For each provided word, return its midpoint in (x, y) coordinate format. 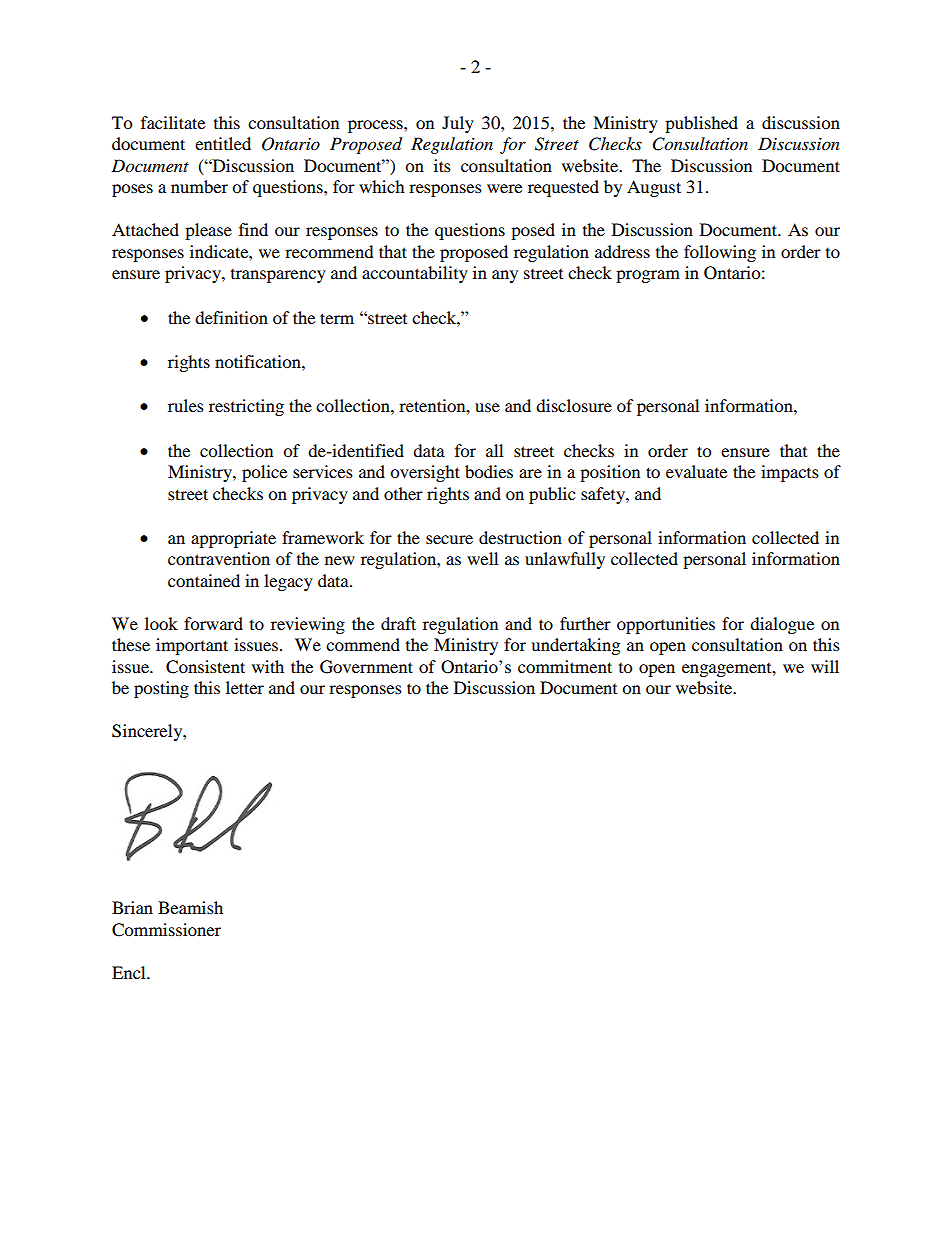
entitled (223, 143)
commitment (565, 666)
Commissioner (166, 930)
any (505, 276)
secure (449, 539)
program (648, 276)
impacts (790, 473)
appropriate (233, 539)
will (825, 666)
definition (231, 317)
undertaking (575, 646)
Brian (132, 907)
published (701, 124)
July (458, 124)
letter (245, 687)
